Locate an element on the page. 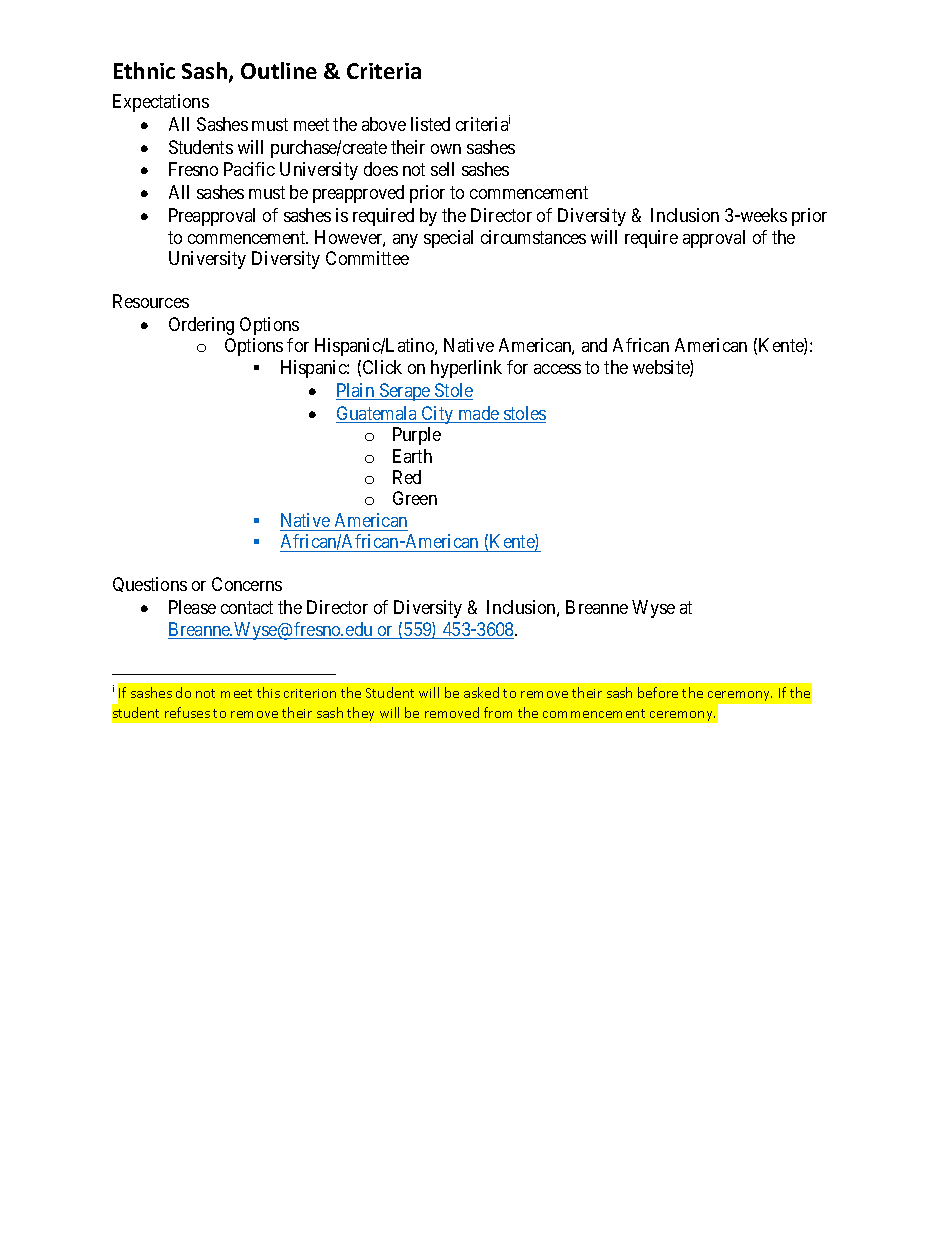 Image resolution: width=952 pixels, height=1233 pixels. Ordering is located at coordinates (201, 326).
